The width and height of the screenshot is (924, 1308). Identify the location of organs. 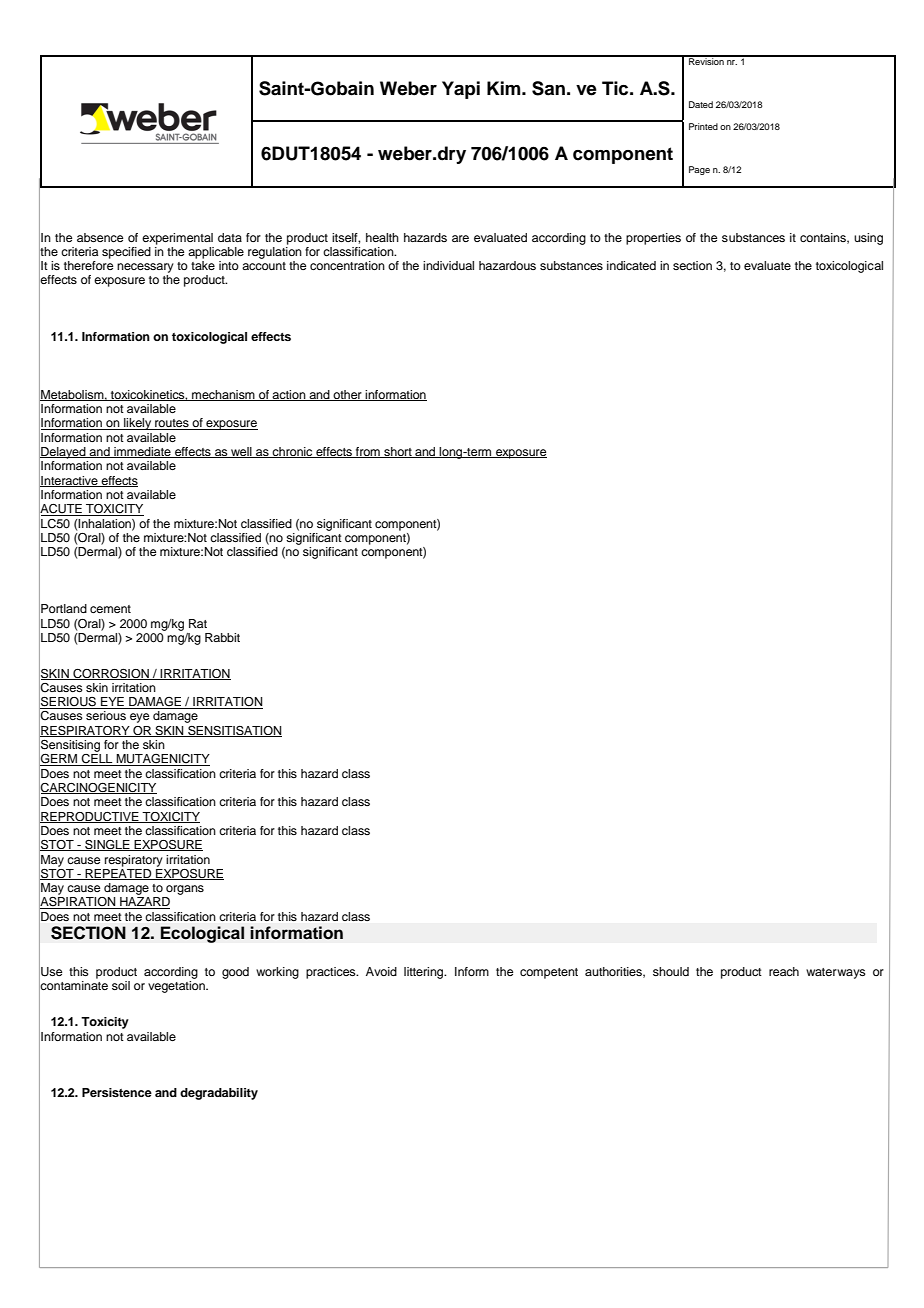
(185, 890).
